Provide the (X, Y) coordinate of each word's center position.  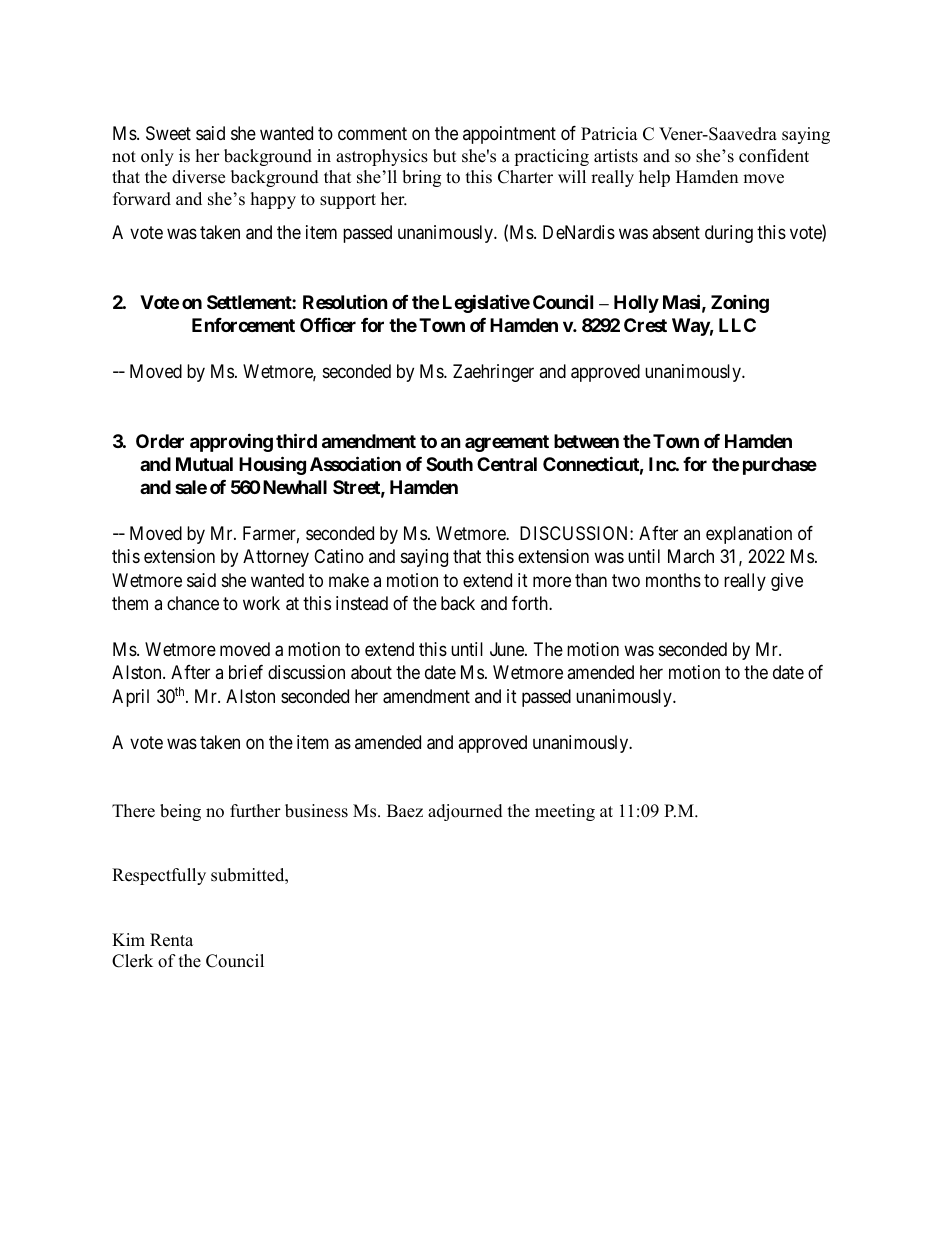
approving (231, 442)
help (654, 178)
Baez (405, 811)
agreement (507, 443)
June (508, 649)
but (445, 156)
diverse (198, 177)
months (673, 580)
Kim (128, 939)
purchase (780, 466)
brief (246, 672)
